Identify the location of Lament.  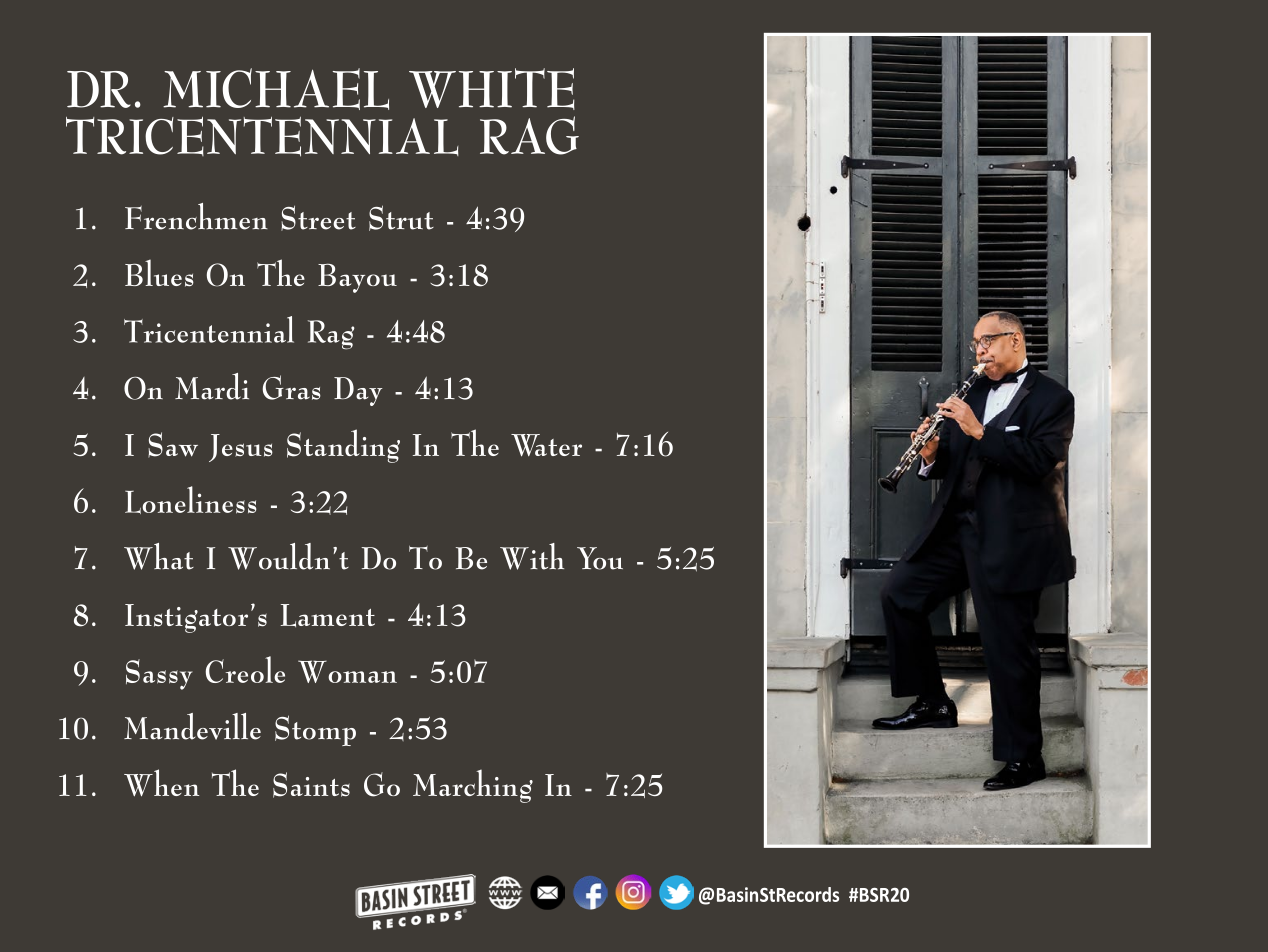
(328, 615).
